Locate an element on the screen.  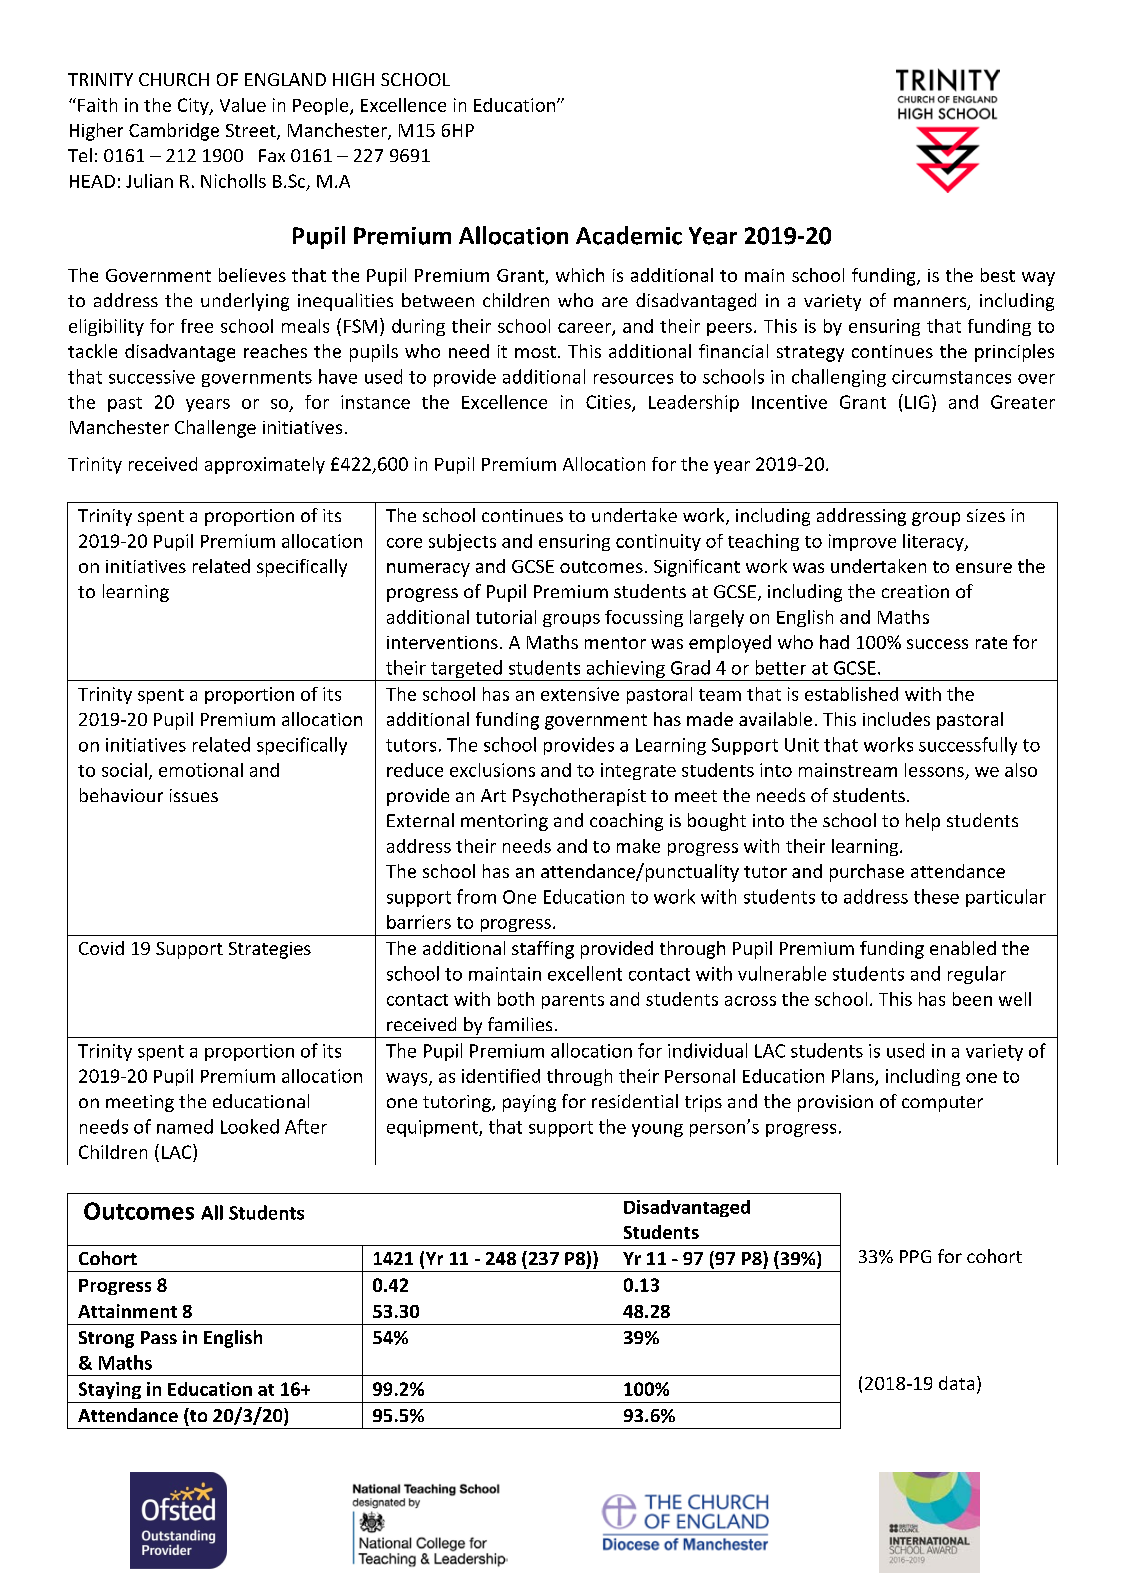
best is located at coordinates (998, 275).
